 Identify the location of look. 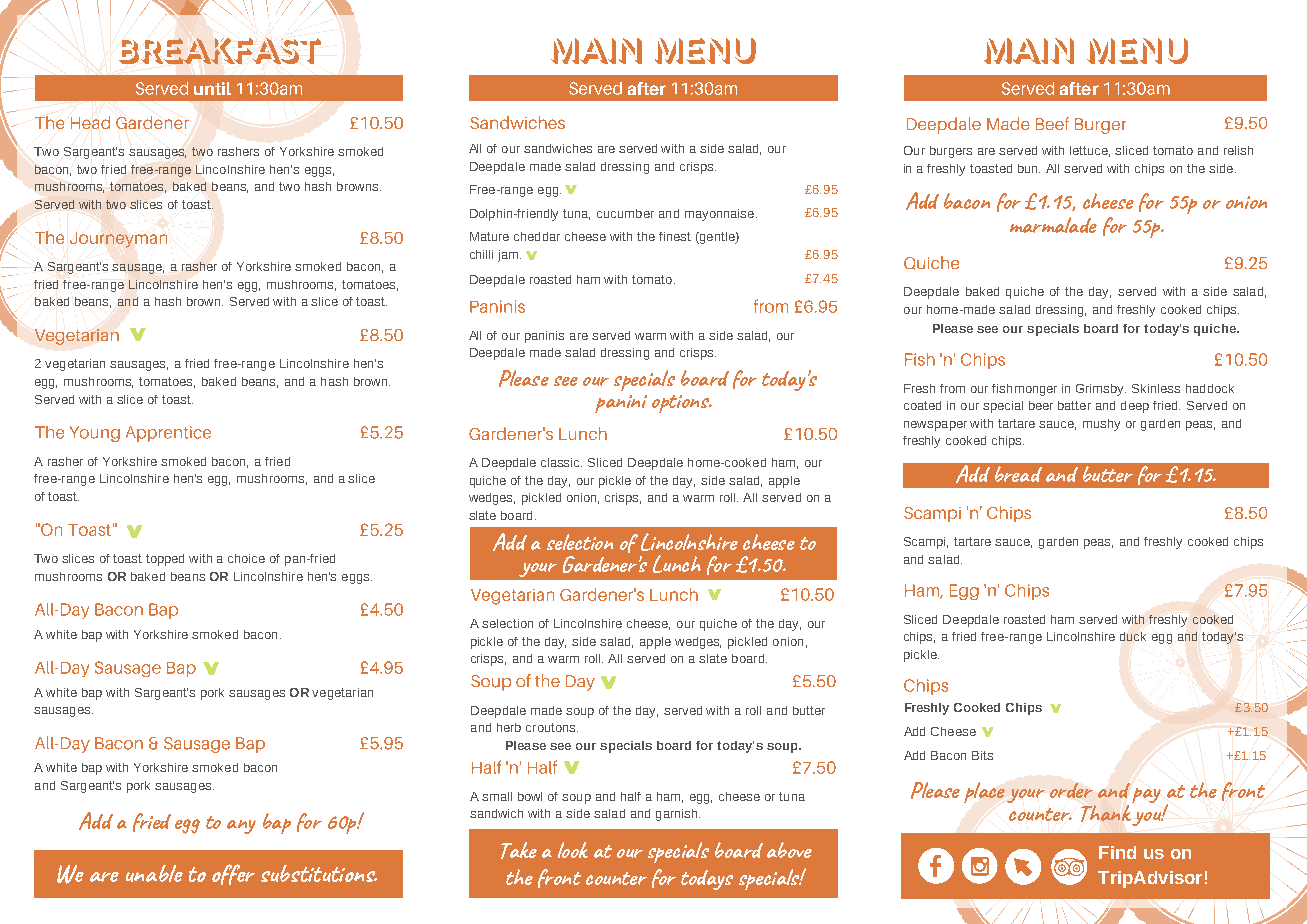
(573, 850).
